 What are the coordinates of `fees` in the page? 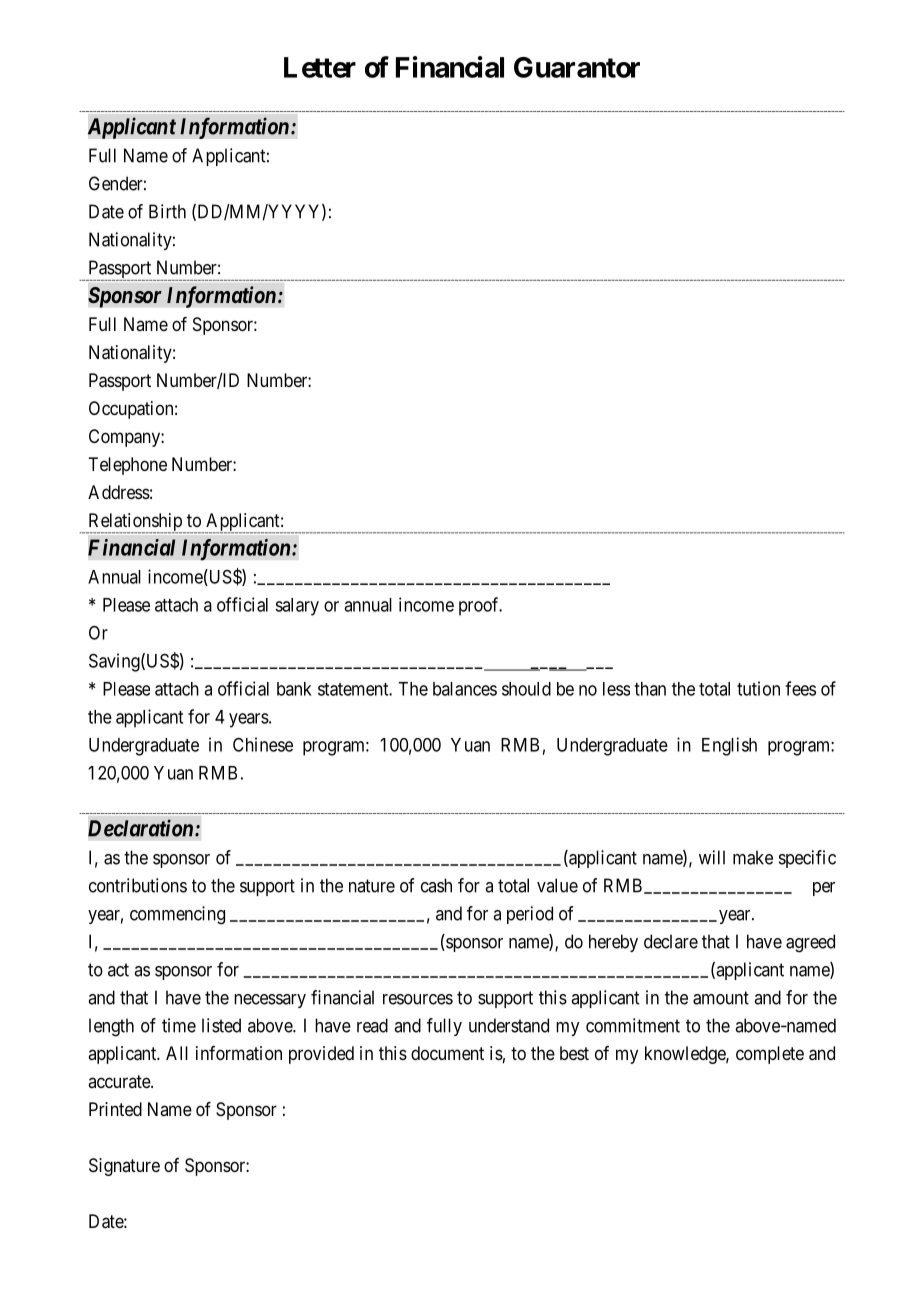 It's located at (800, 688).
